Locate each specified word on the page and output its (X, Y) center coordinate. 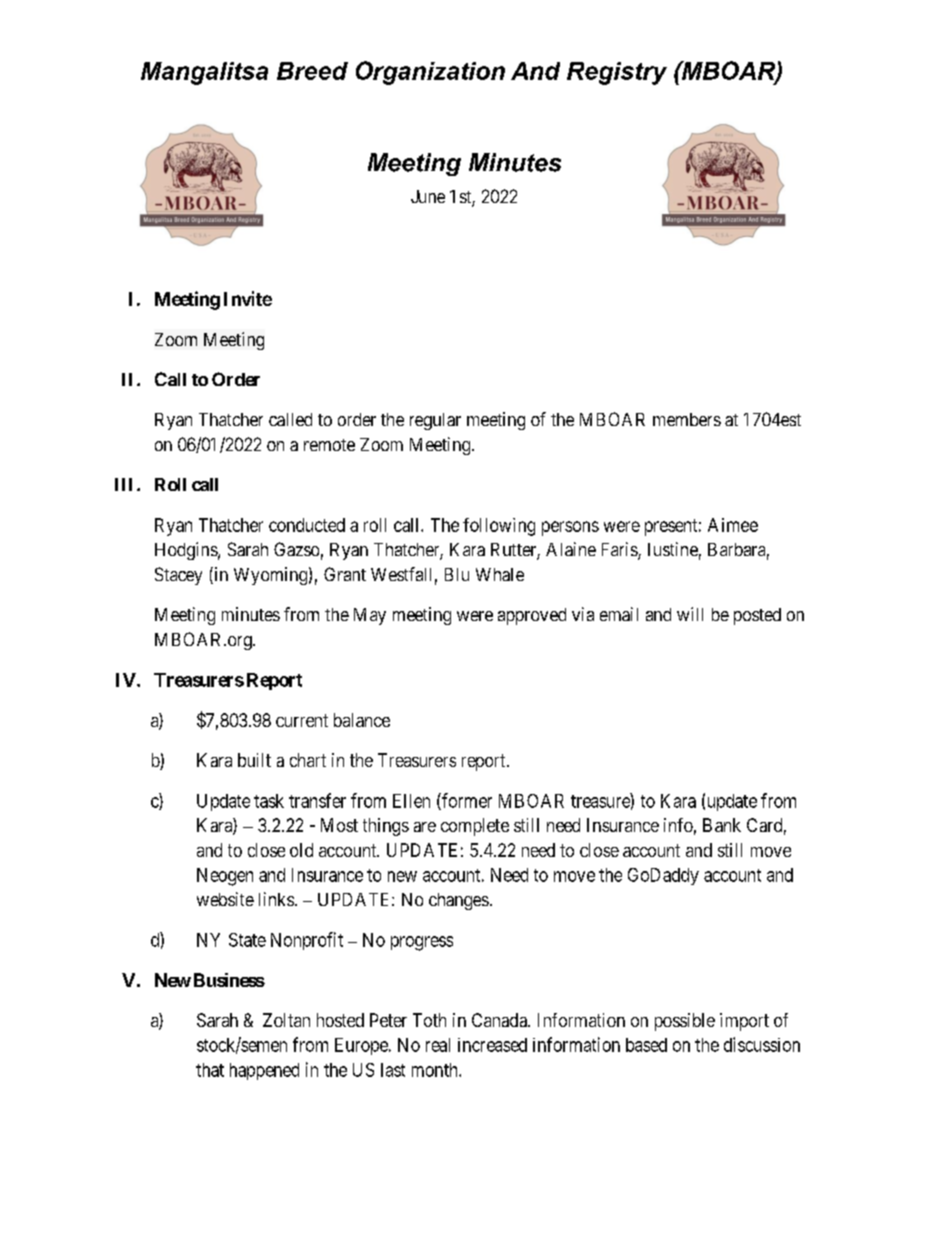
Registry (617, 73)
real (438, 1045)
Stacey (178, 576)
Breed (312, 71)
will (690, 614)
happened (264, 1071)
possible (685, 1022)
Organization (430, 73)
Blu (457, 574)
